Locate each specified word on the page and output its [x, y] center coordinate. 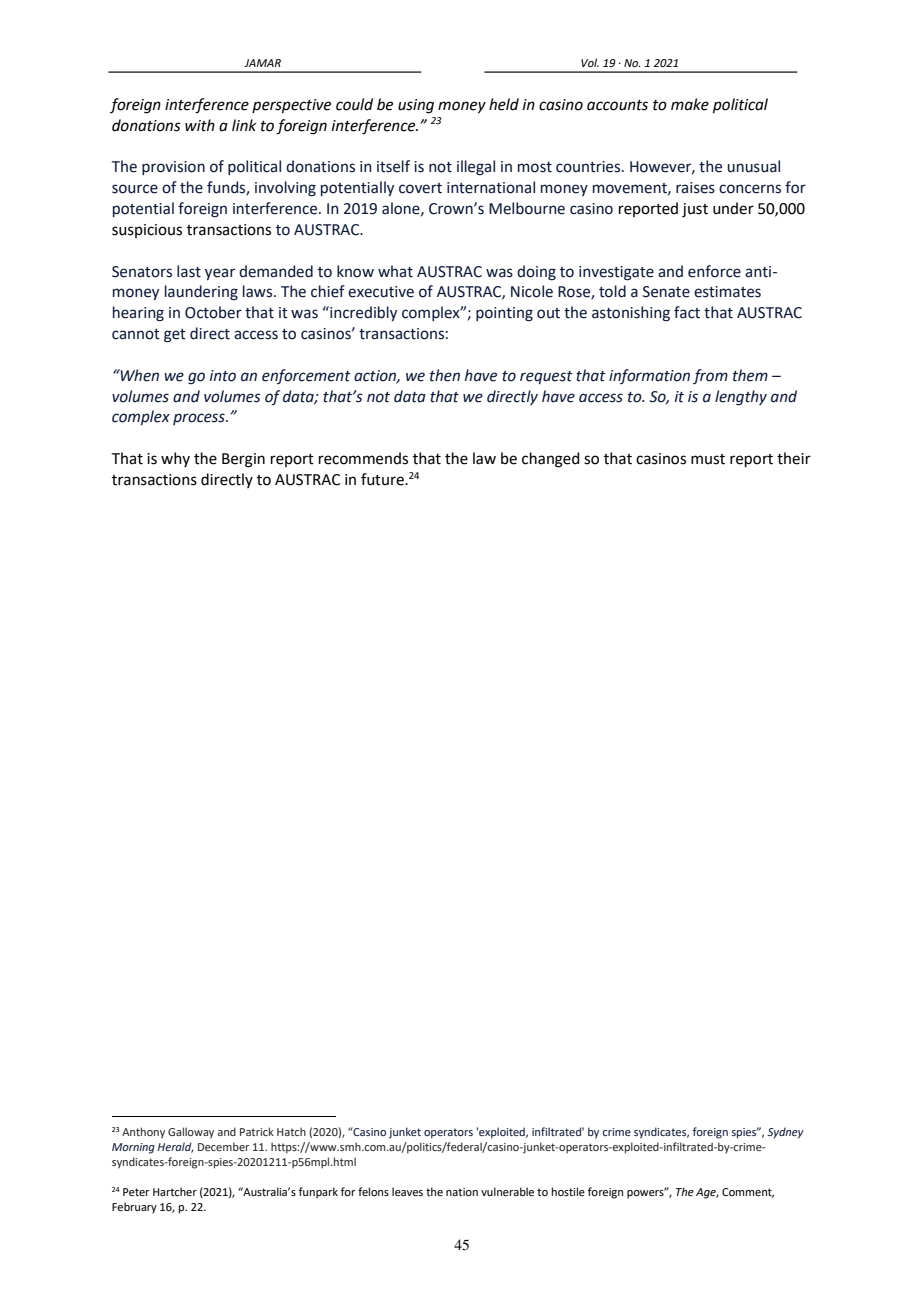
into [223, 376]
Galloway [191, 1133]
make [690, 104]
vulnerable [507, 1191]
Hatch [291, 1131]
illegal [476, 168]
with [200, 125]
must [708, 459]
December [223, 1146]
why [175, 459]
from [710, 376]
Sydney [785, 1133]
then [445, 375]
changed [551, 460]
